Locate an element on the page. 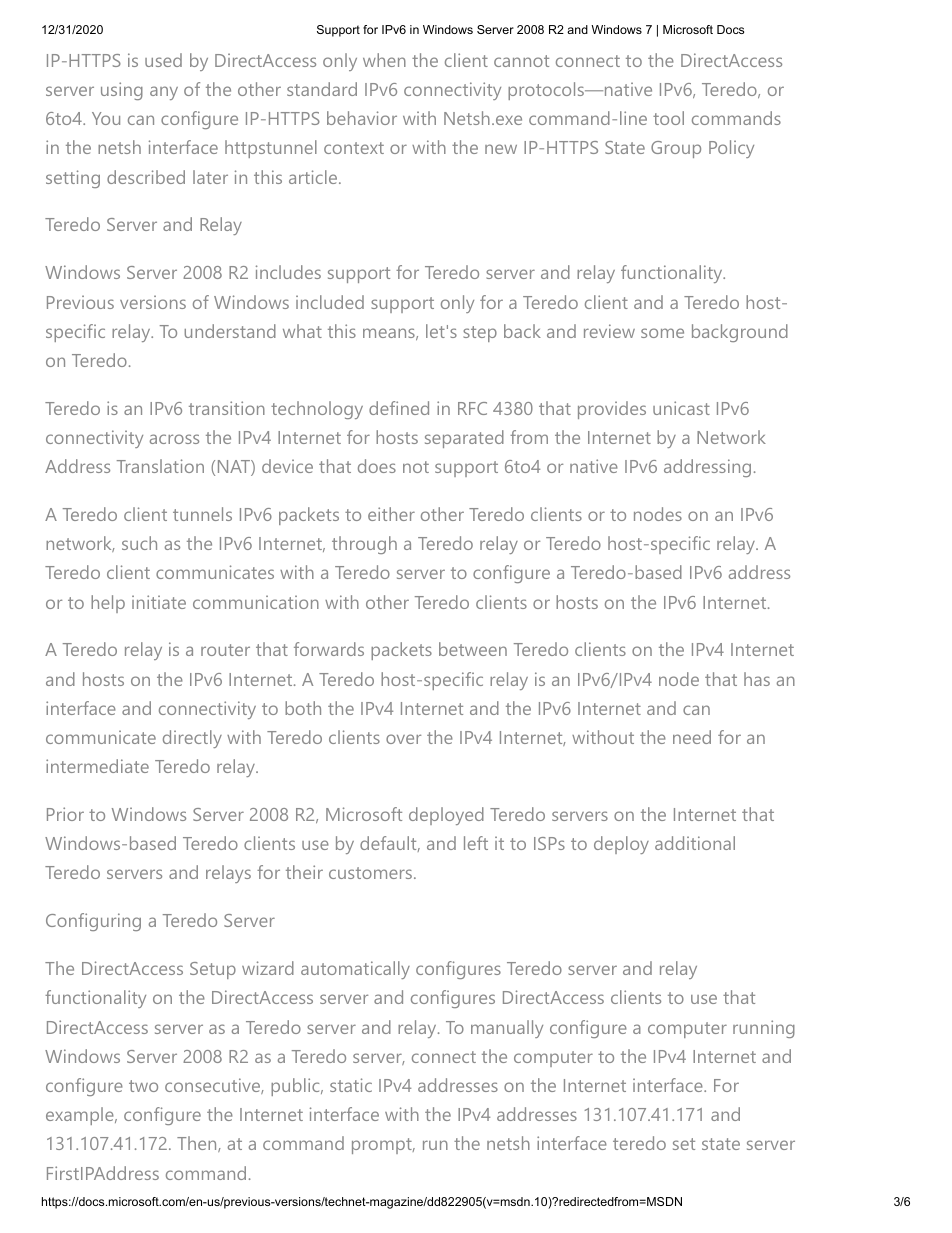 Image resolution: width=952 pixels, height=1233 pixels. tool is located at coordinates (668, 118).
